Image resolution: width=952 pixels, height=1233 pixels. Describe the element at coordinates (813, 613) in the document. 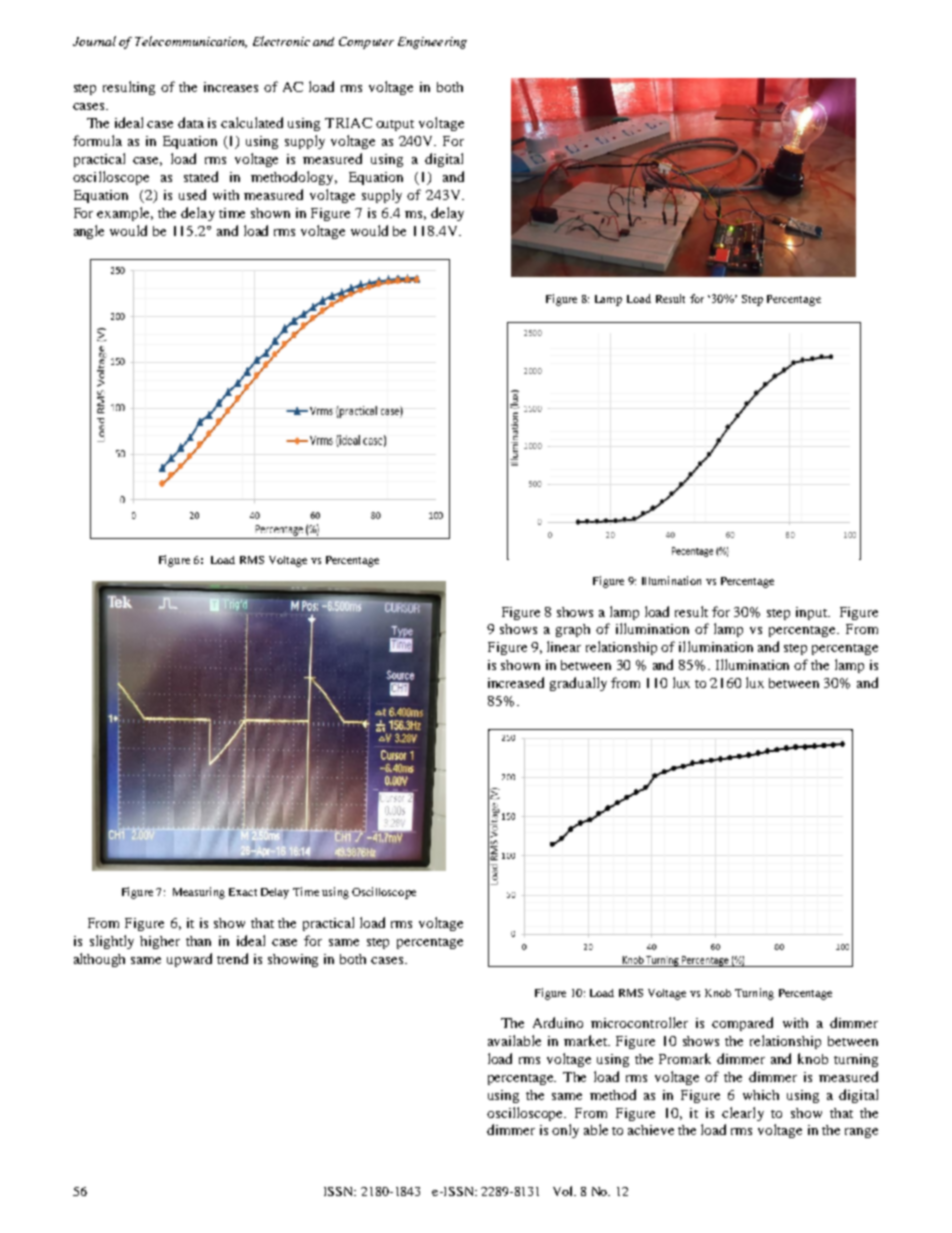

I see `input` at that location.
